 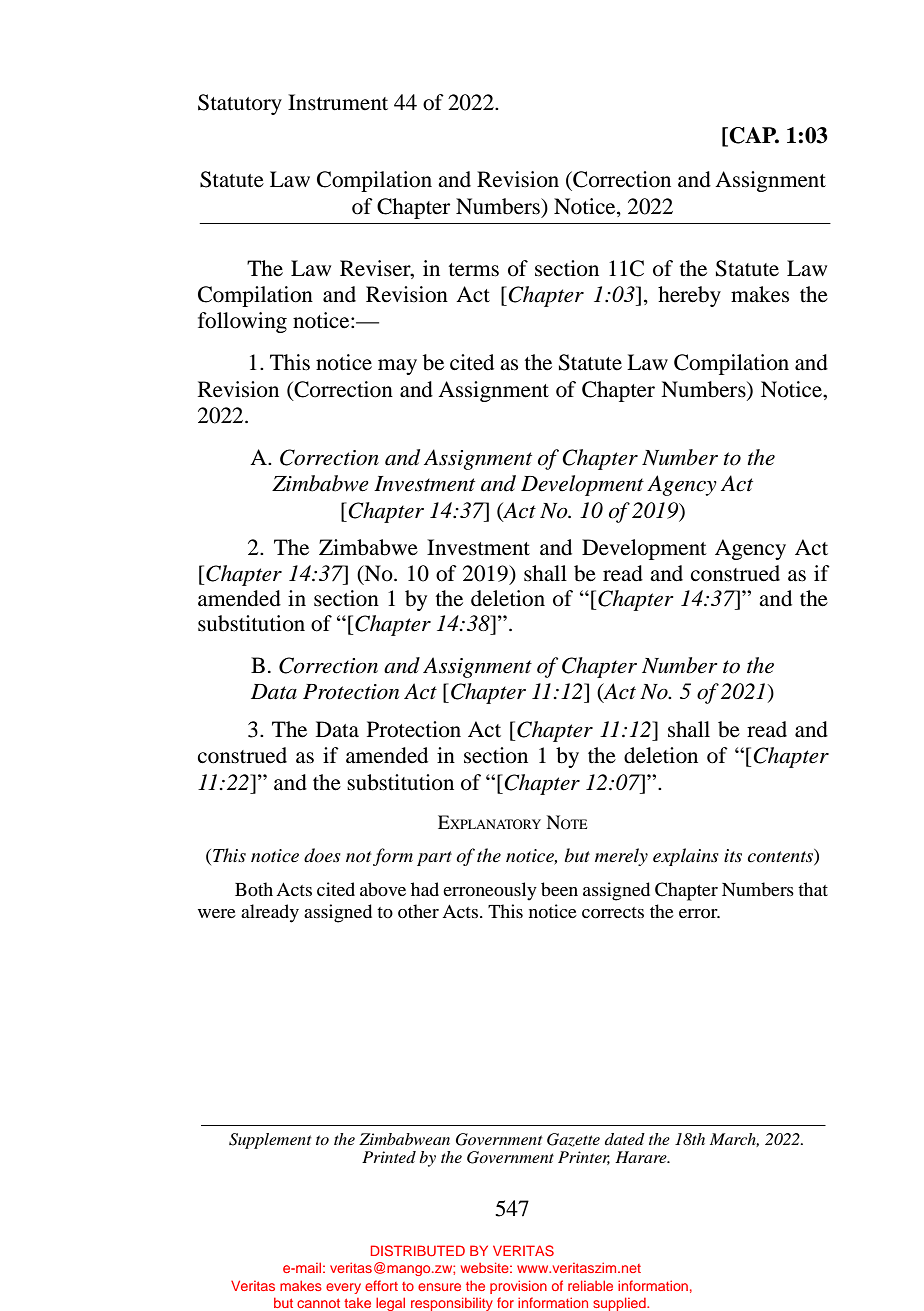 I want to click on erroneously, so click(x=490, y=891).
